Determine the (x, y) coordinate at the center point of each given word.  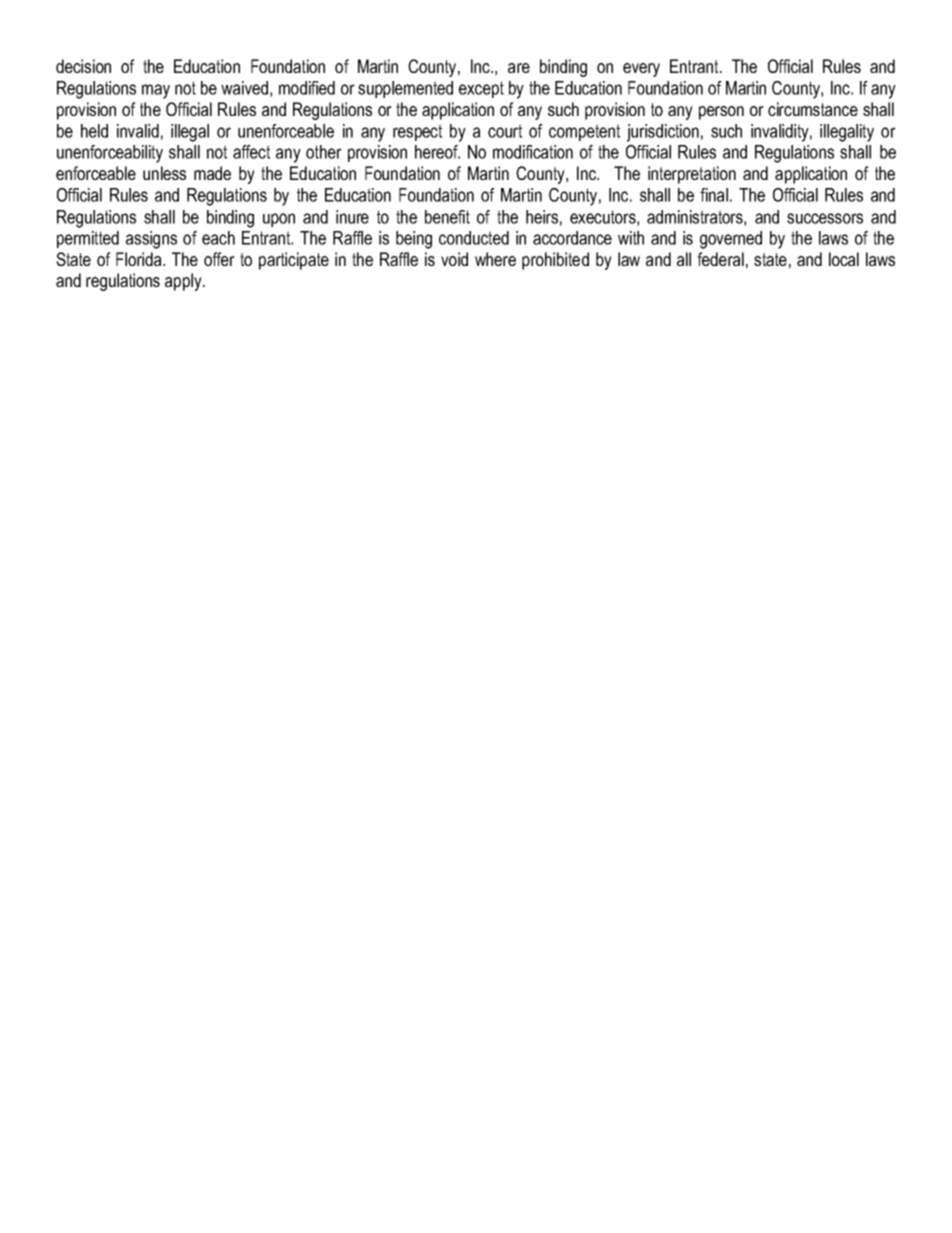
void (454, 259)
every (641, 70)
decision (83, 66)
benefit (447, 217)
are (519, 68)
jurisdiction (663, 133)
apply (184, 282)
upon (279, 220)
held (94, 131)
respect (417, 132)
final (714, 195)
